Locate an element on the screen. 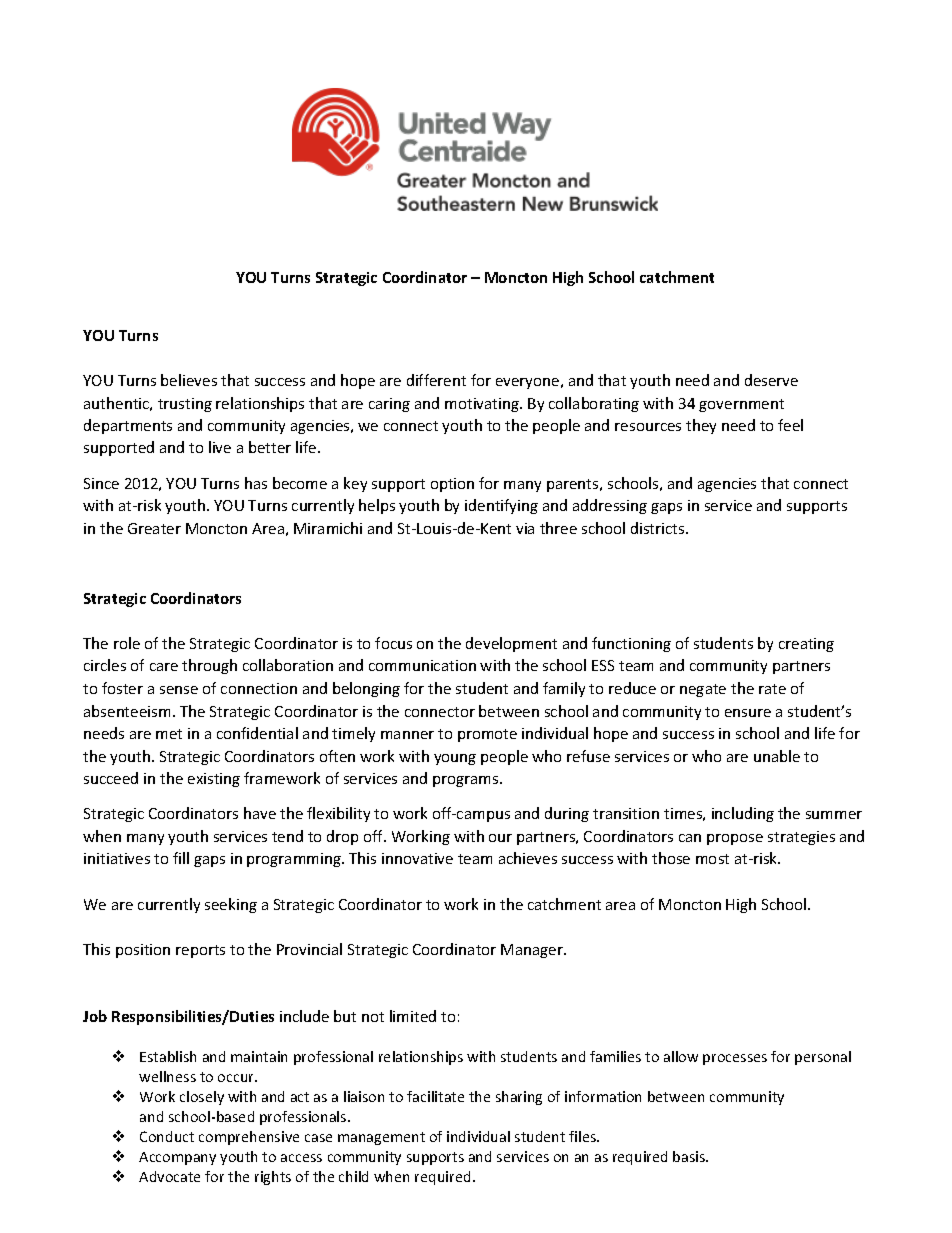 This screenshot has height=1233, width=952. government is located at coordinates (741, 405).
